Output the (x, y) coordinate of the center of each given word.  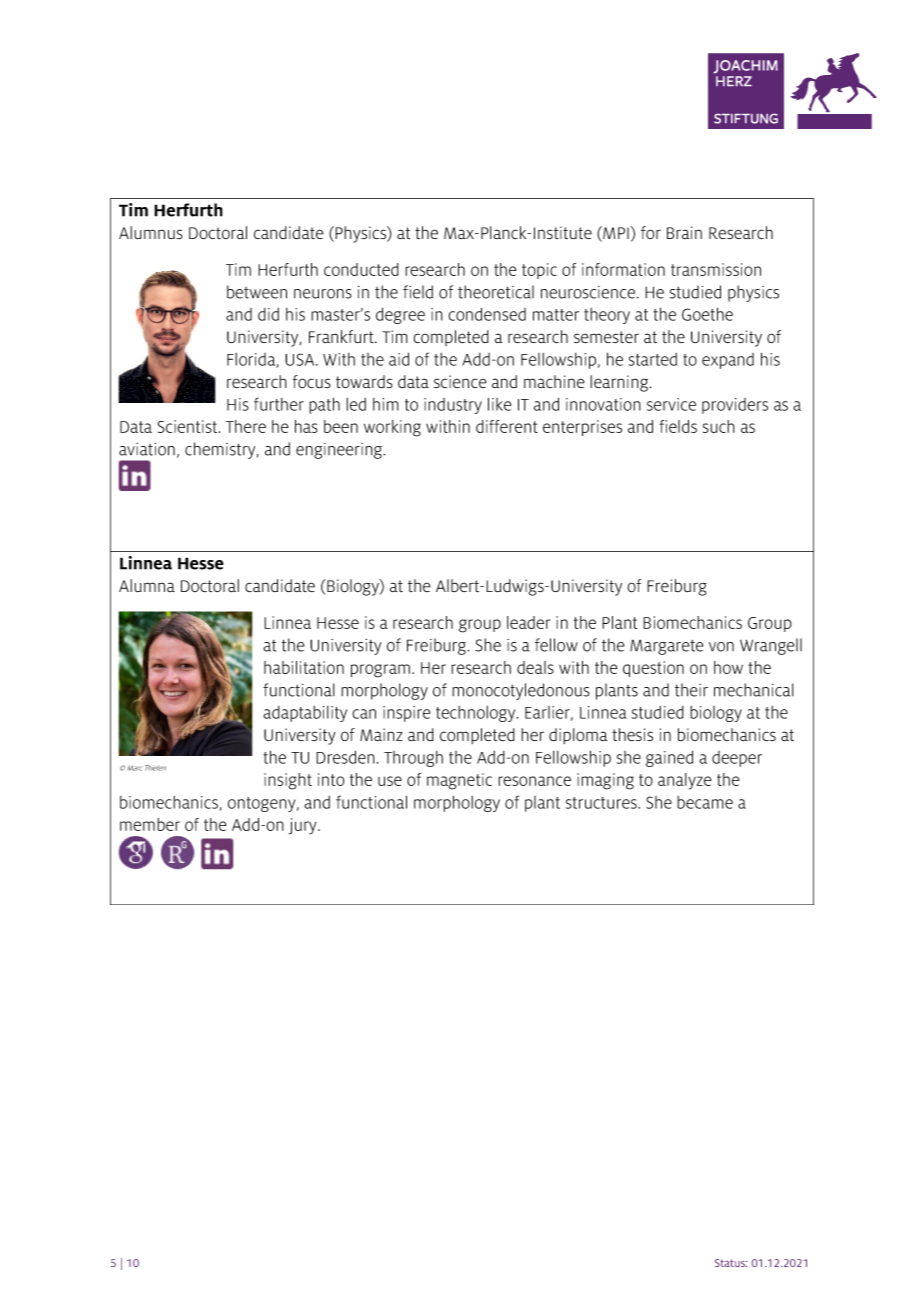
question (653, 669)
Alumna (147, 586)
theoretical (496, 292)
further (279, 404)
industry (453, 406)
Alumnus (151, 233)
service (671, 404)
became (705, 802)
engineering (340, 451)
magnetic (459, 781)
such (719, 426)
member (150, 824)
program (380, 671)
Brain (684, 232)
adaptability (305, 714)
